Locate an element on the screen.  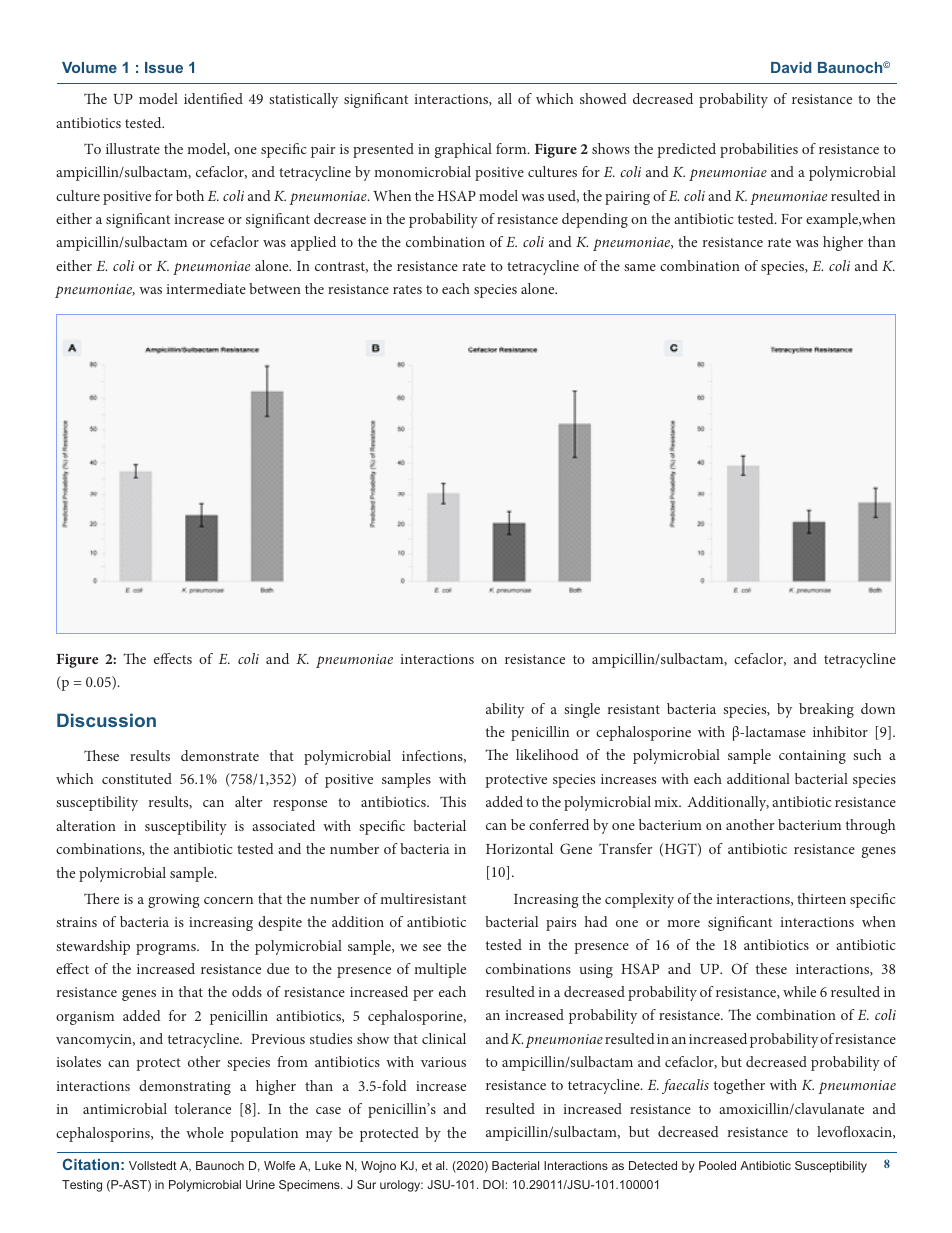
DOI is located at coordinates (493, 1184).
